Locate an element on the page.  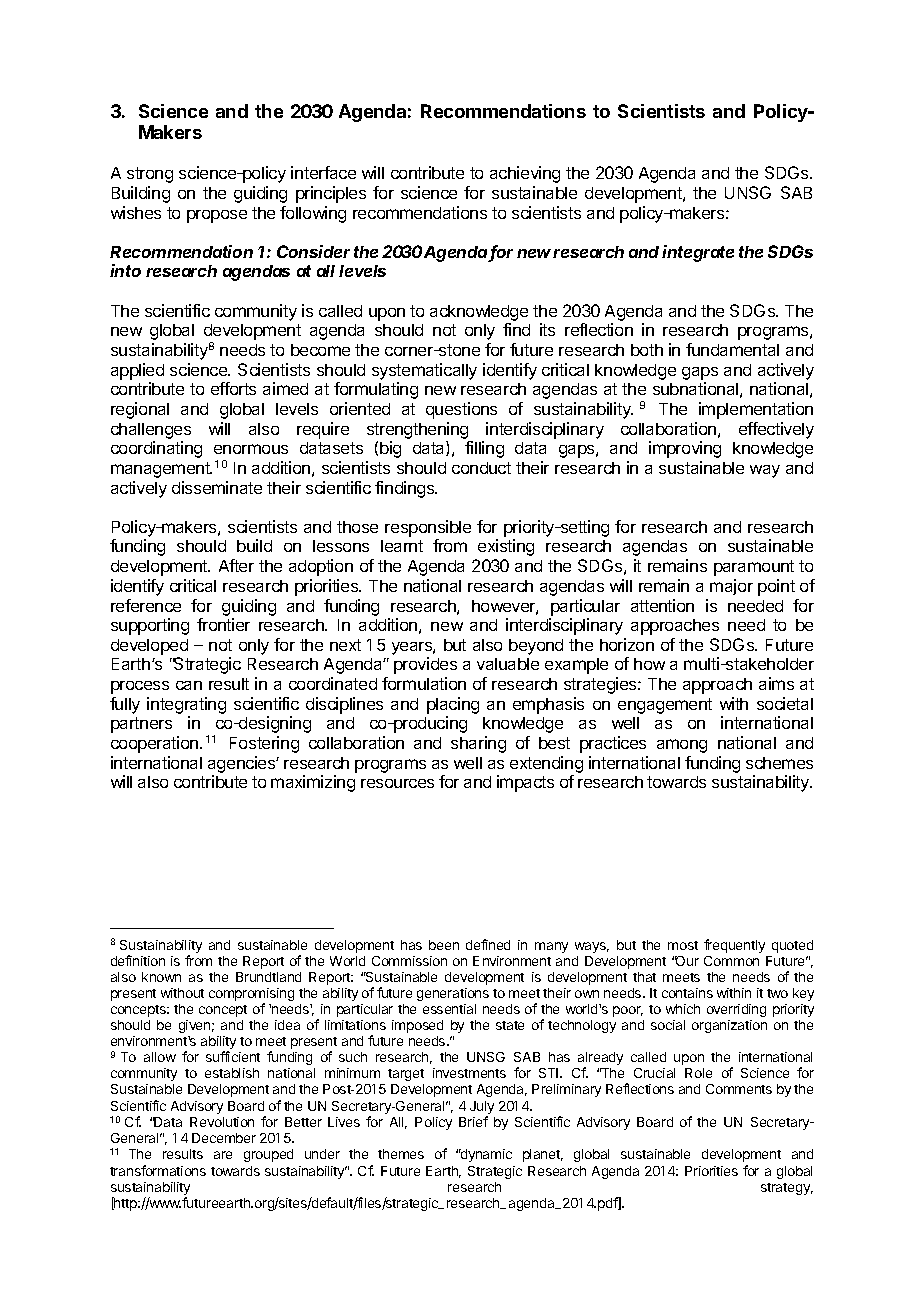
achieving is located at coordinates (525, 174).
